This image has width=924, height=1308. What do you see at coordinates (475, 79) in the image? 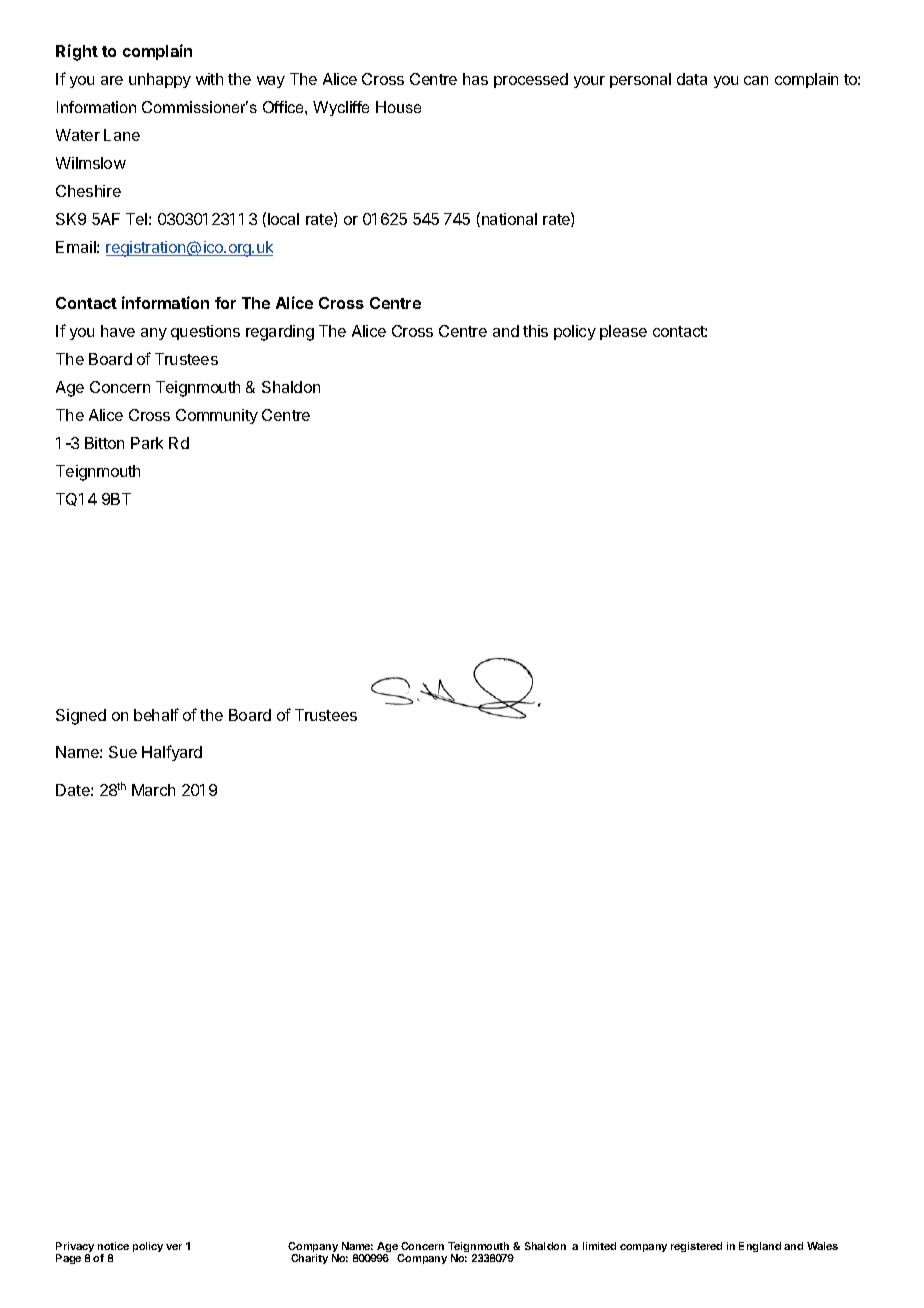
I see `has` at bounding box center [475, 79].
